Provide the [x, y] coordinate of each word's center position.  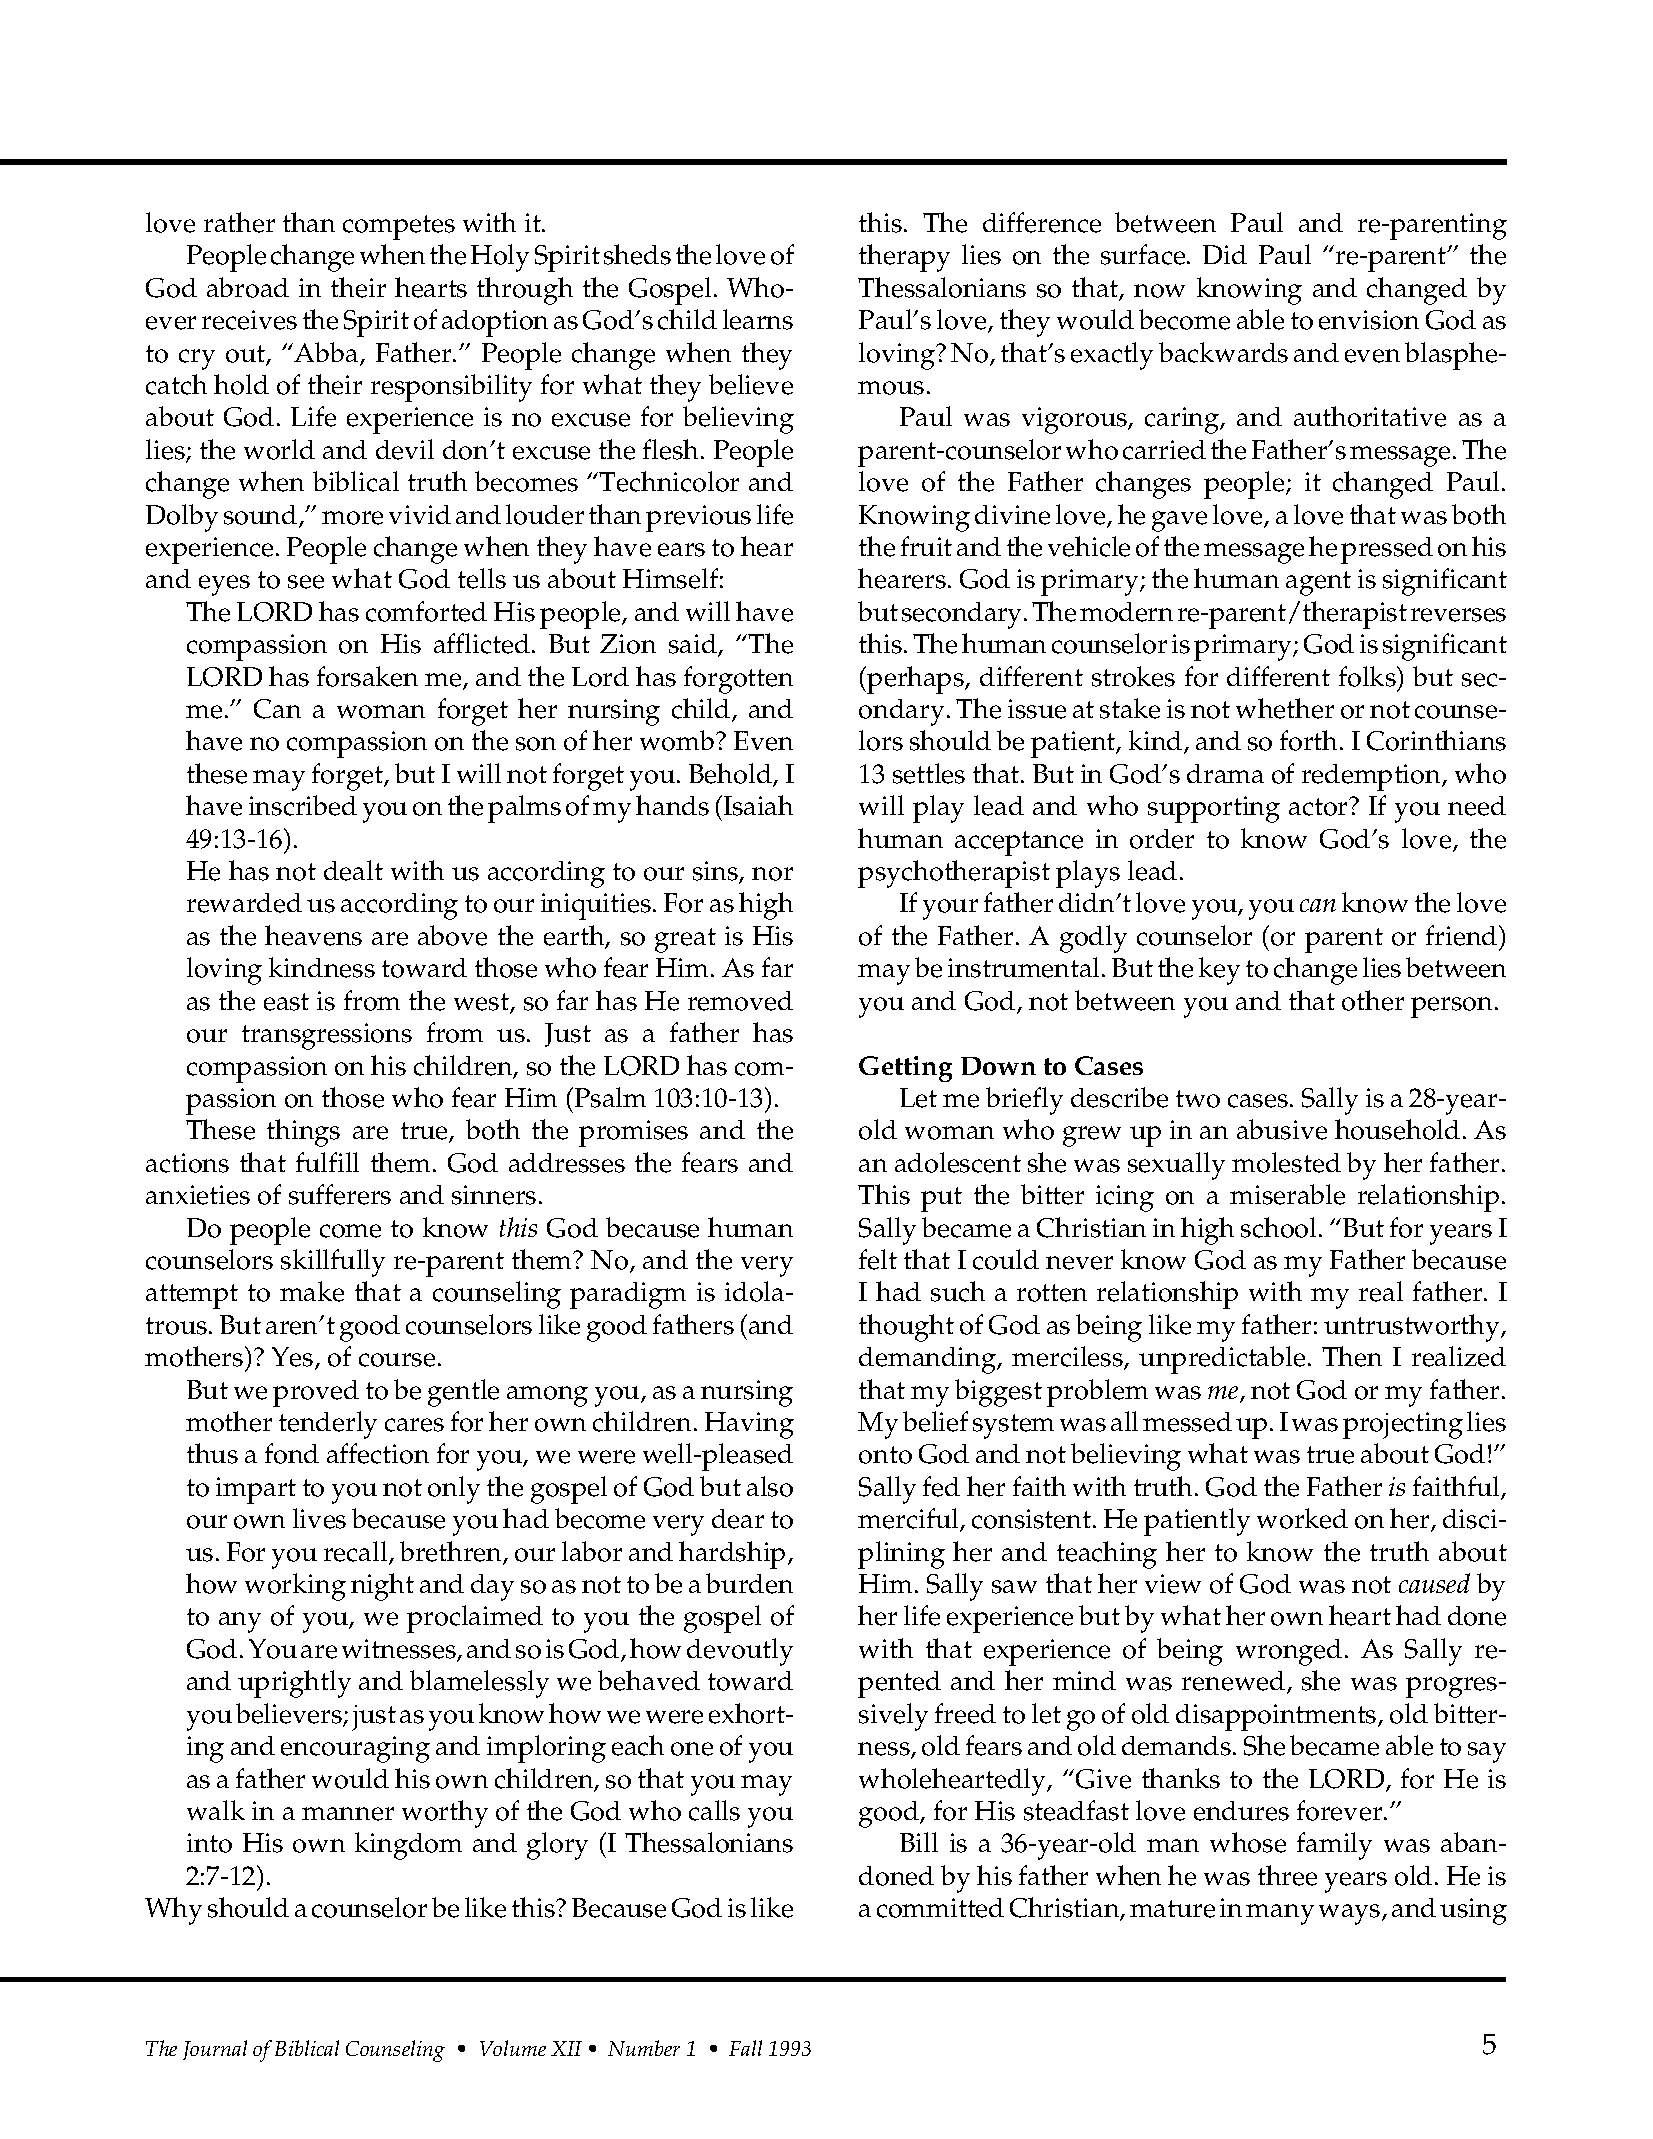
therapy [904, 258]
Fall [745, 2048]
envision [1369, 320]
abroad [248, 287]
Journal [215, 2050]
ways [1351, 1914]
